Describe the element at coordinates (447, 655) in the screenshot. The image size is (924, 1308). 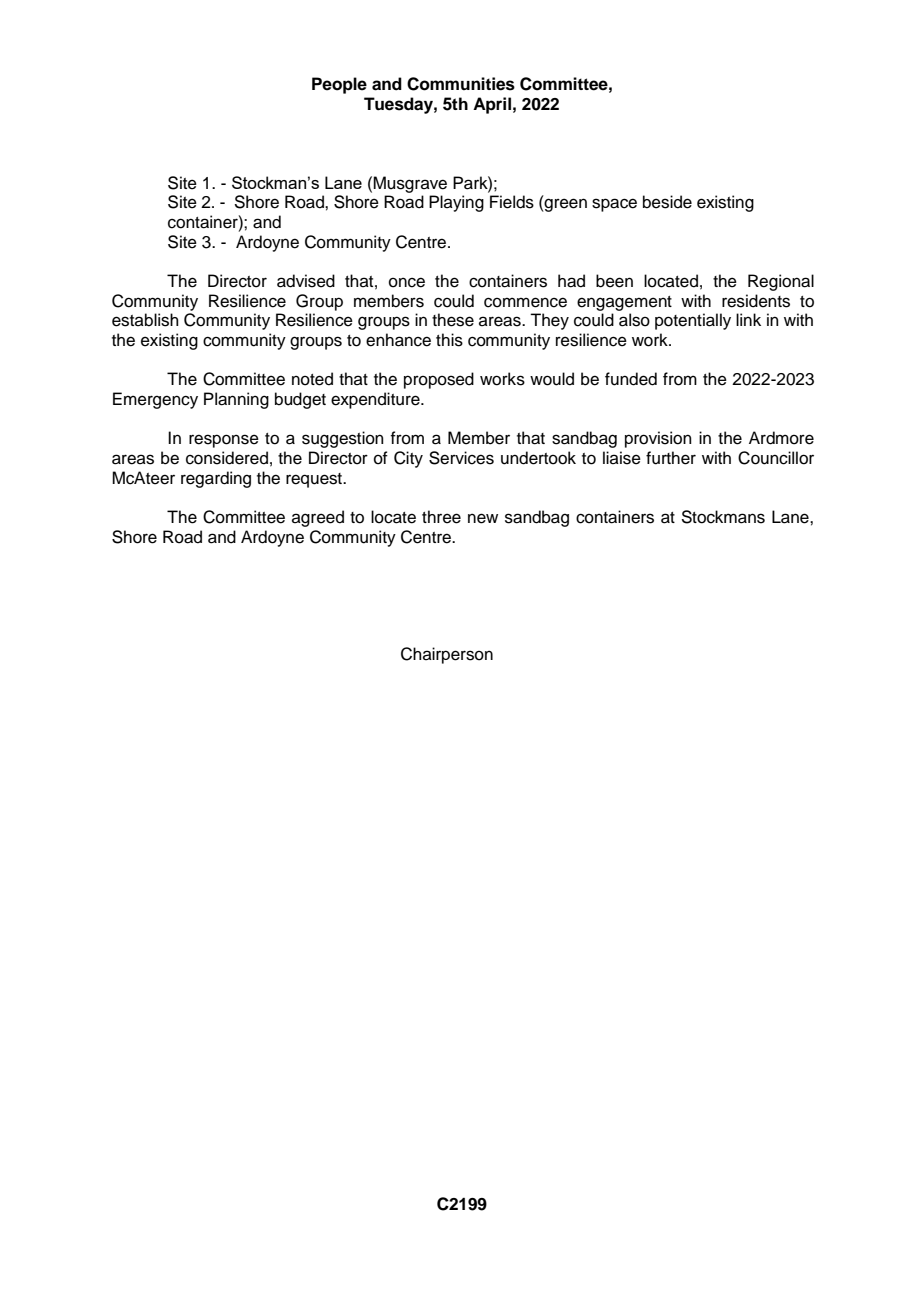
I see `Chairperson` at that location.
